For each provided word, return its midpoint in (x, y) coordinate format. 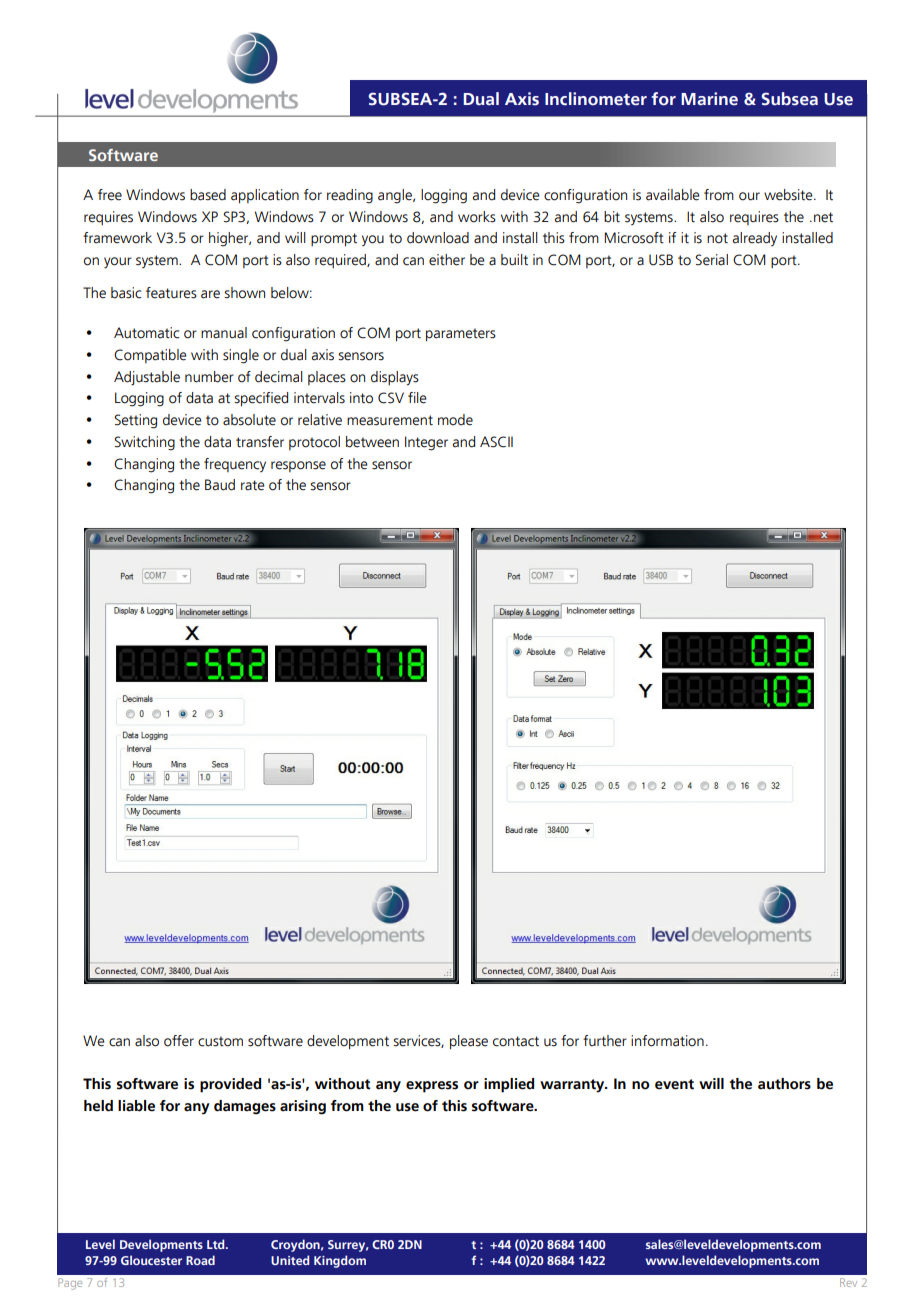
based (208, 195)
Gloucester (151, 1260)
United (290, 1260)
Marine (709, 99)
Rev (848, 1282)
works (477, 217)
